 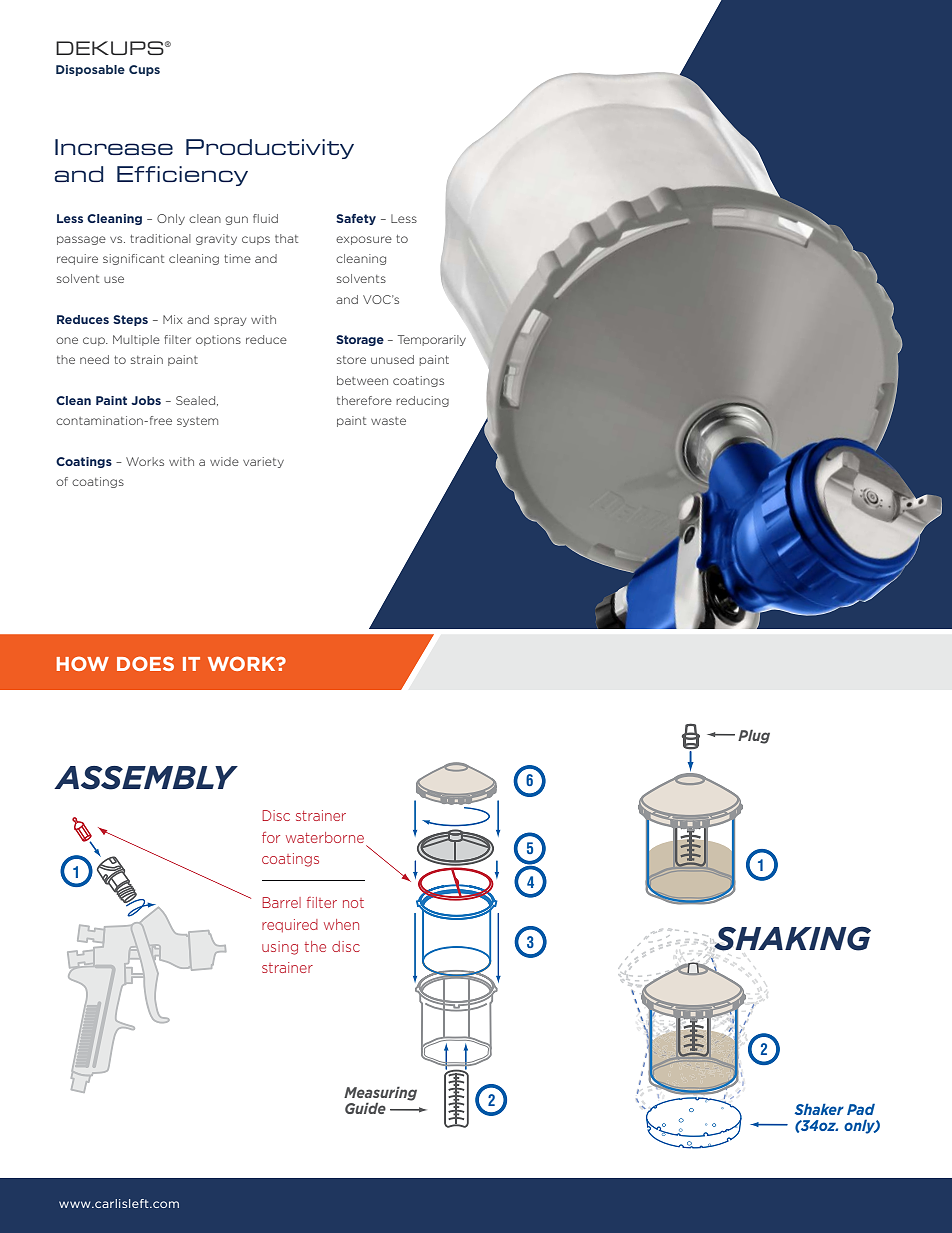 What do you see at coordinates (356, 219) in the screenshot?
I see `Safety` at bounding box center [356, 219].
